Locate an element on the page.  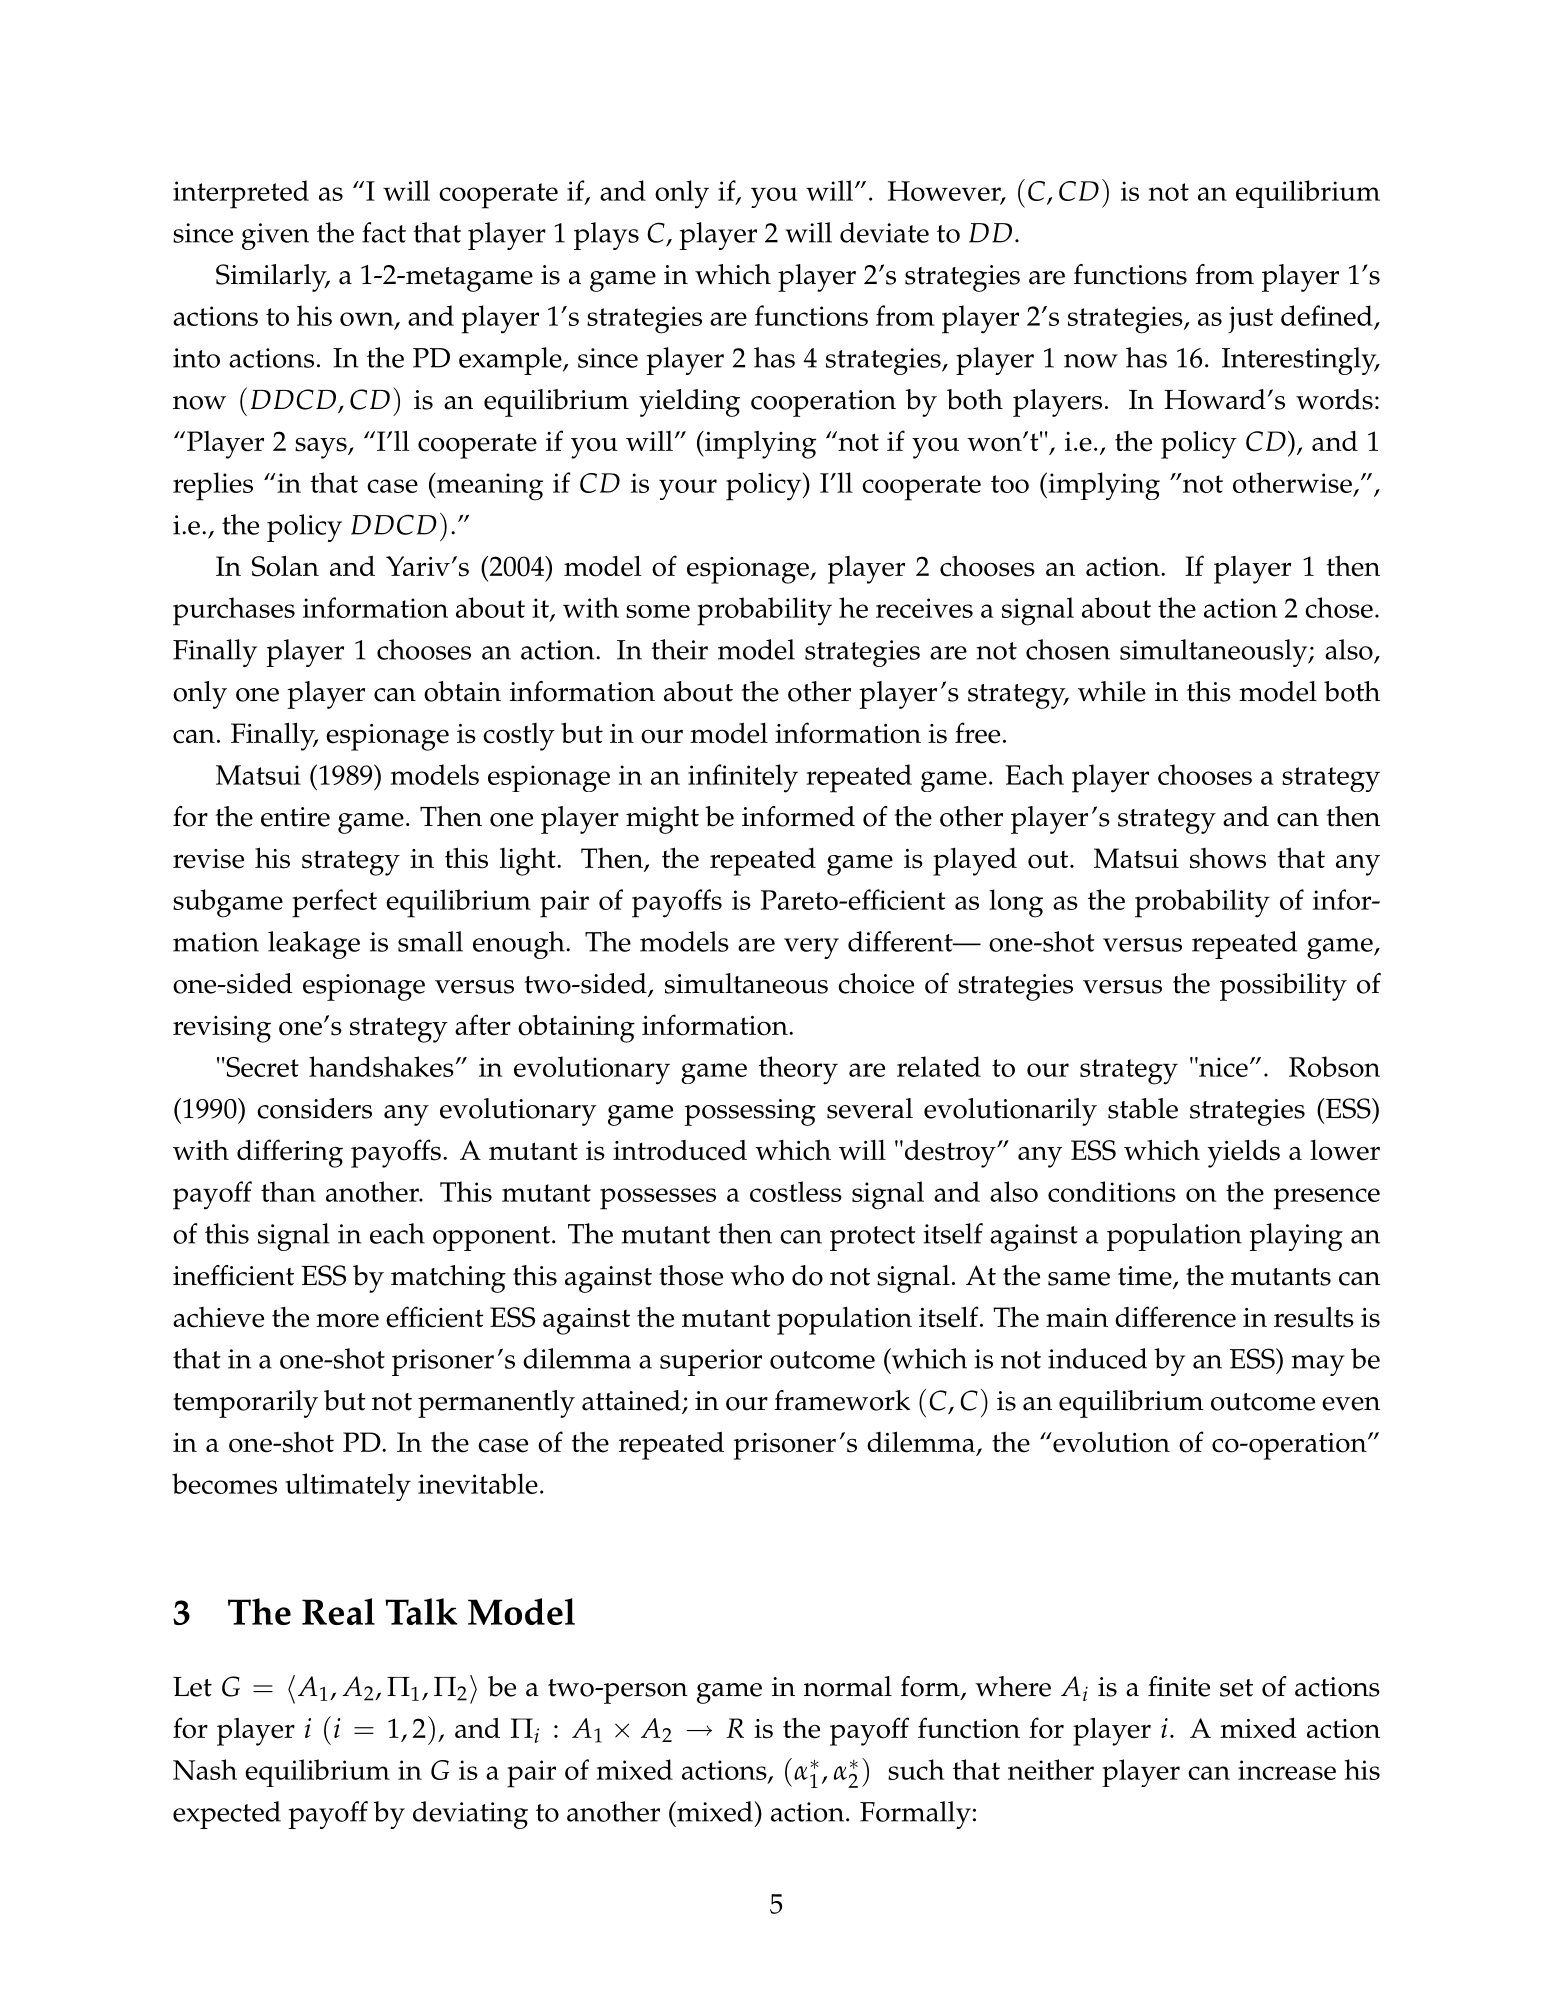
too is located at coordinates (1010, 484).
